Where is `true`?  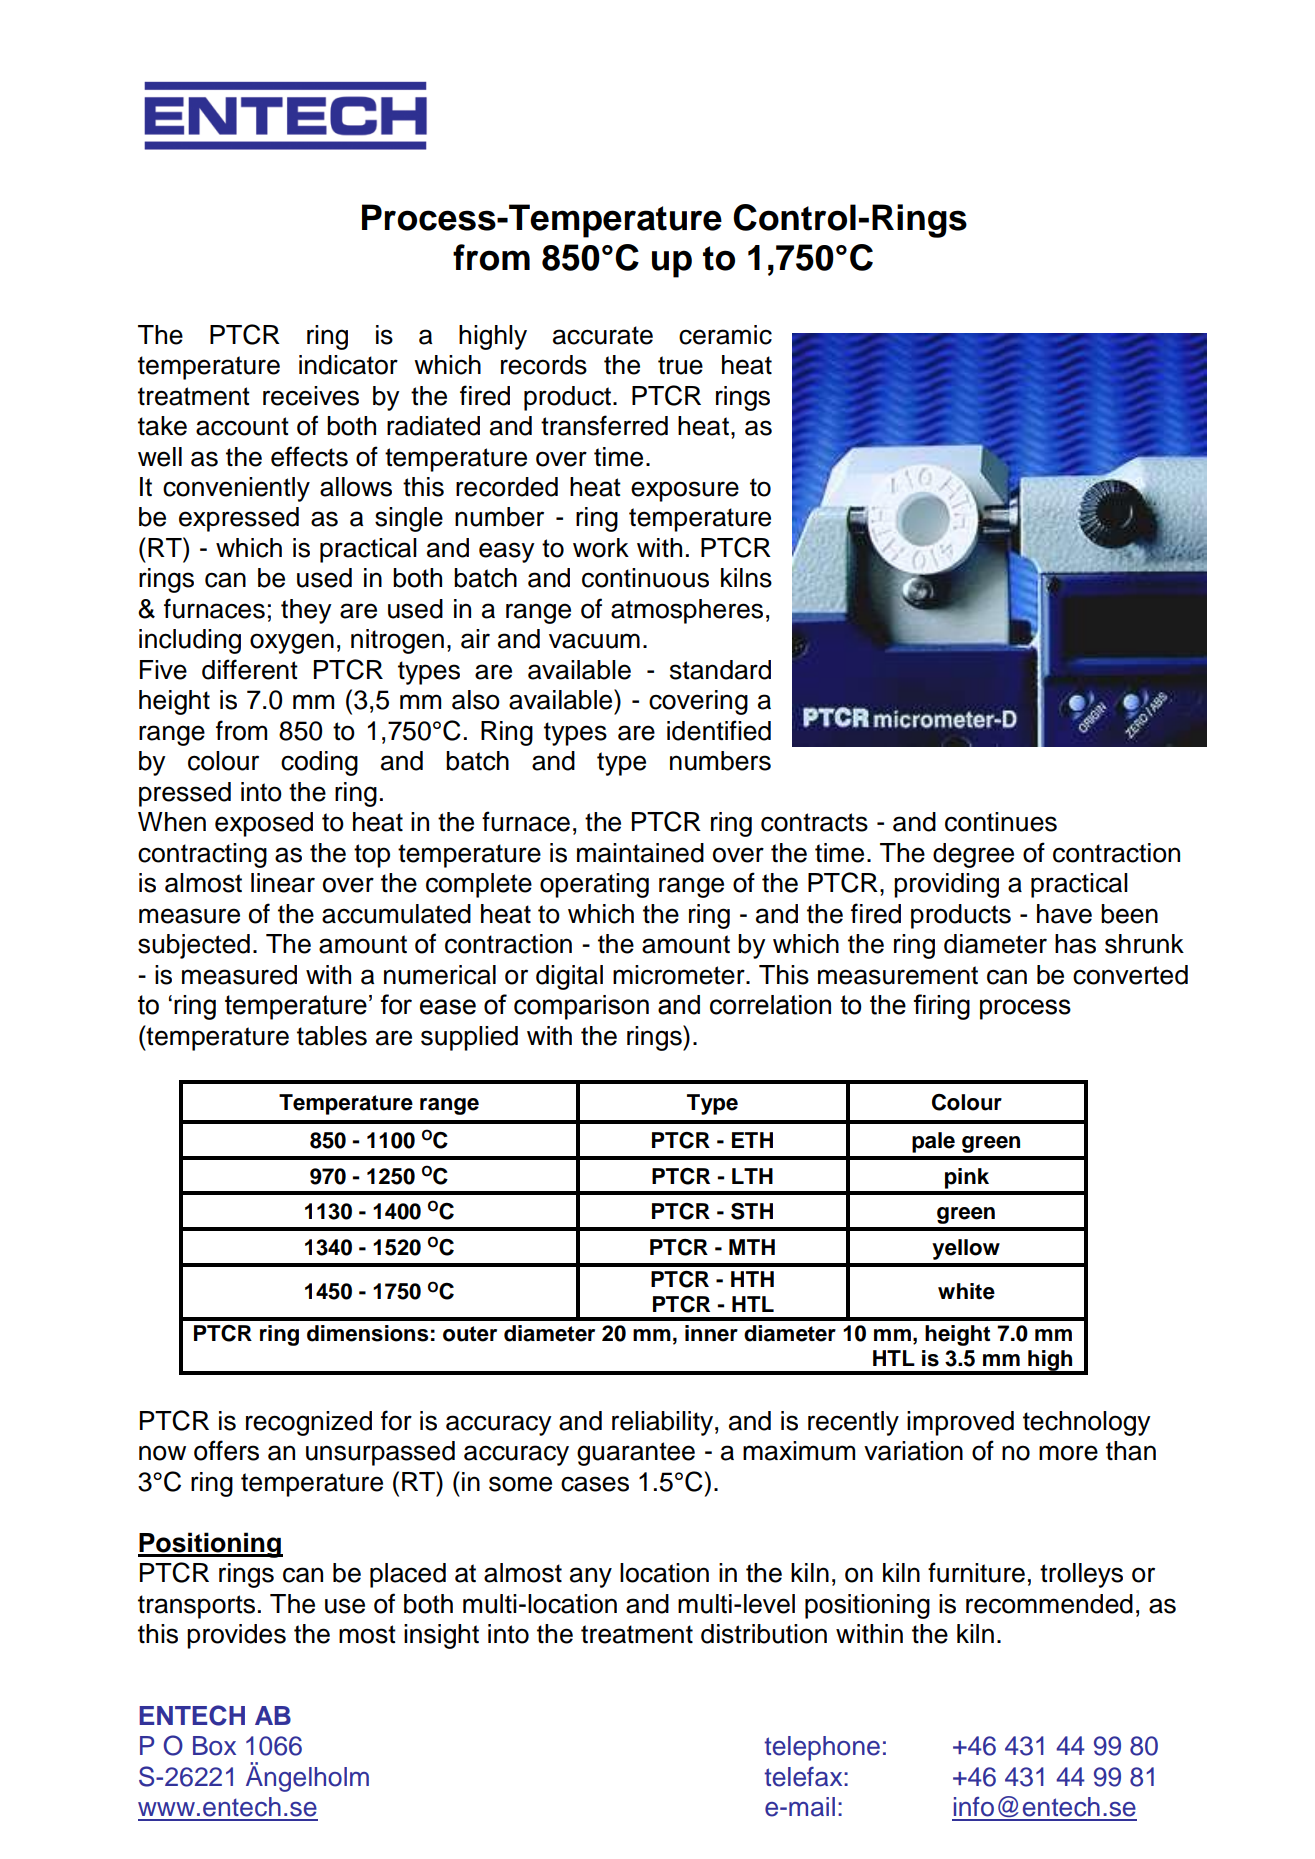
true is located at coordinates (680, 365).
